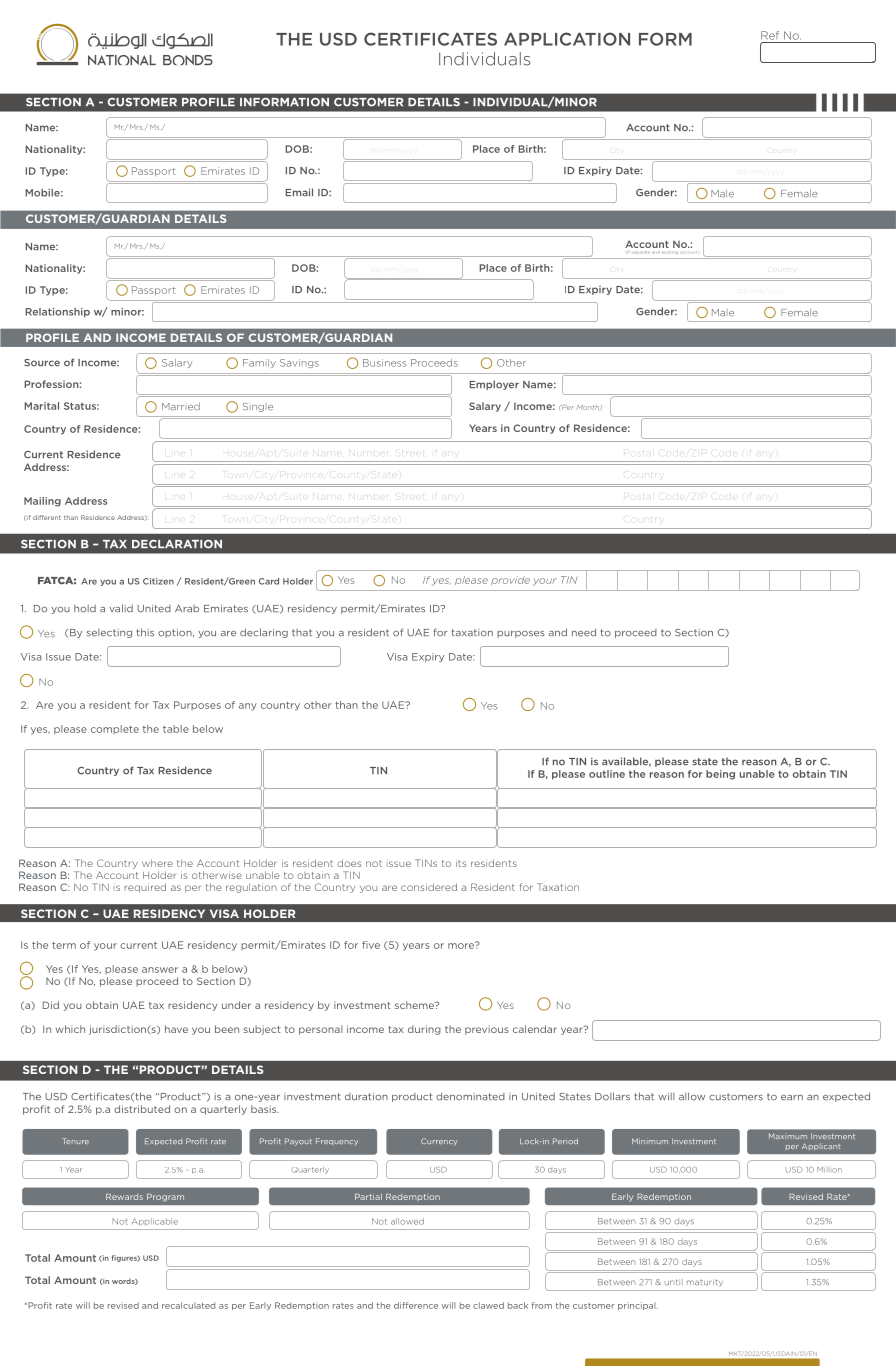  I want to click on Applicable, so click(155, 1222).
